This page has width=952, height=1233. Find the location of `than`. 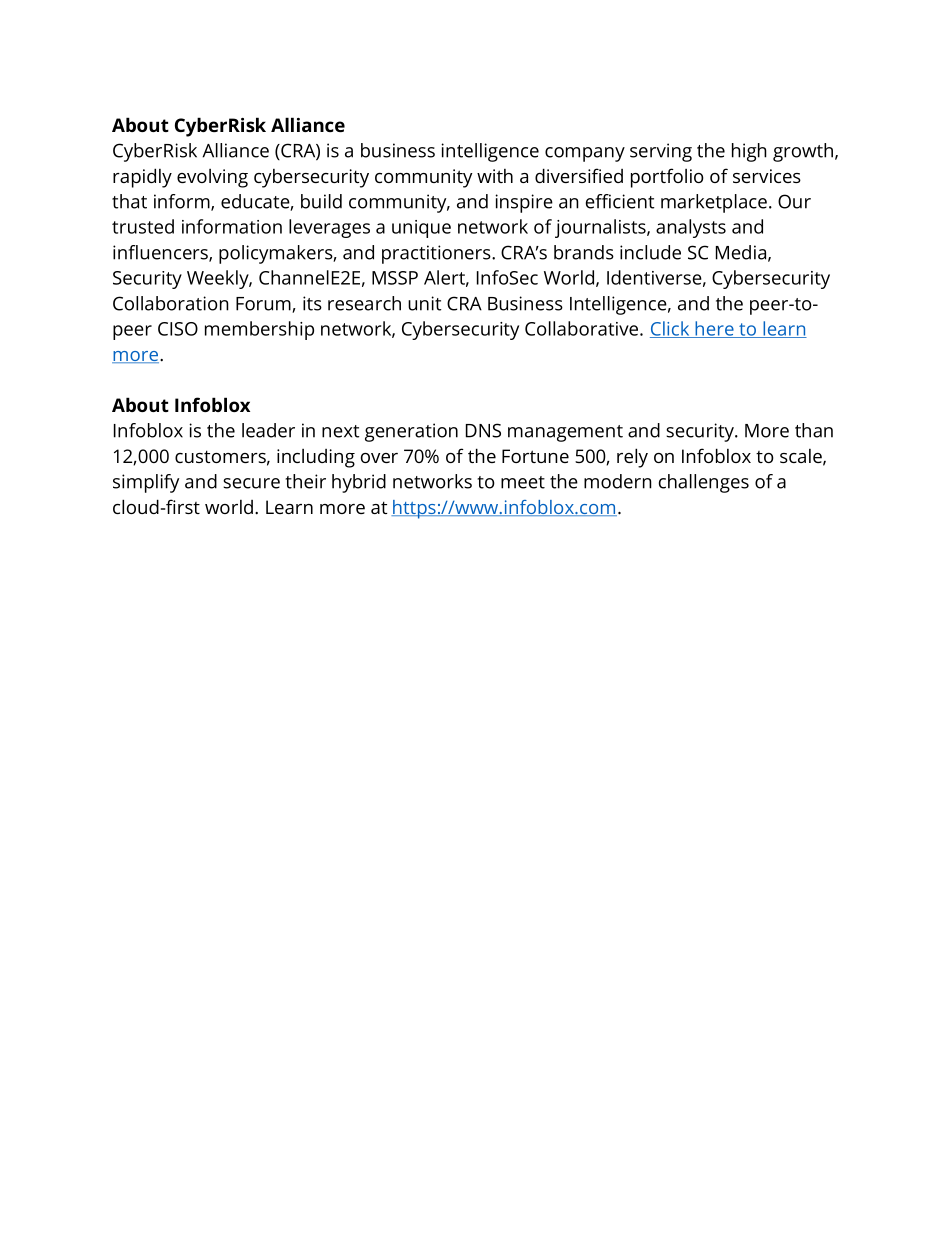

than is located at coordinates (814, 430).
